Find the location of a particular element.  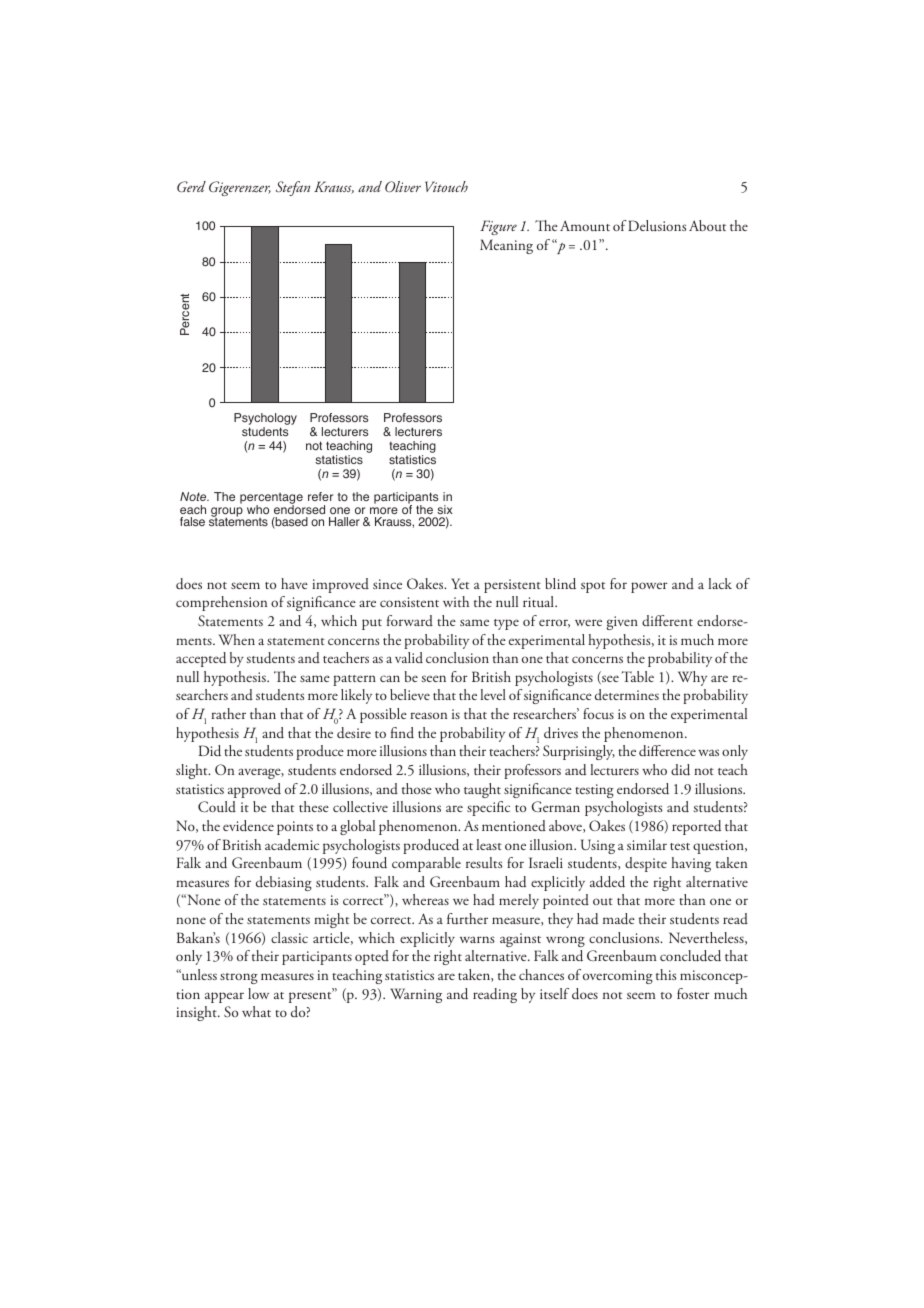

Figure is located at coordinates (498, 227).
